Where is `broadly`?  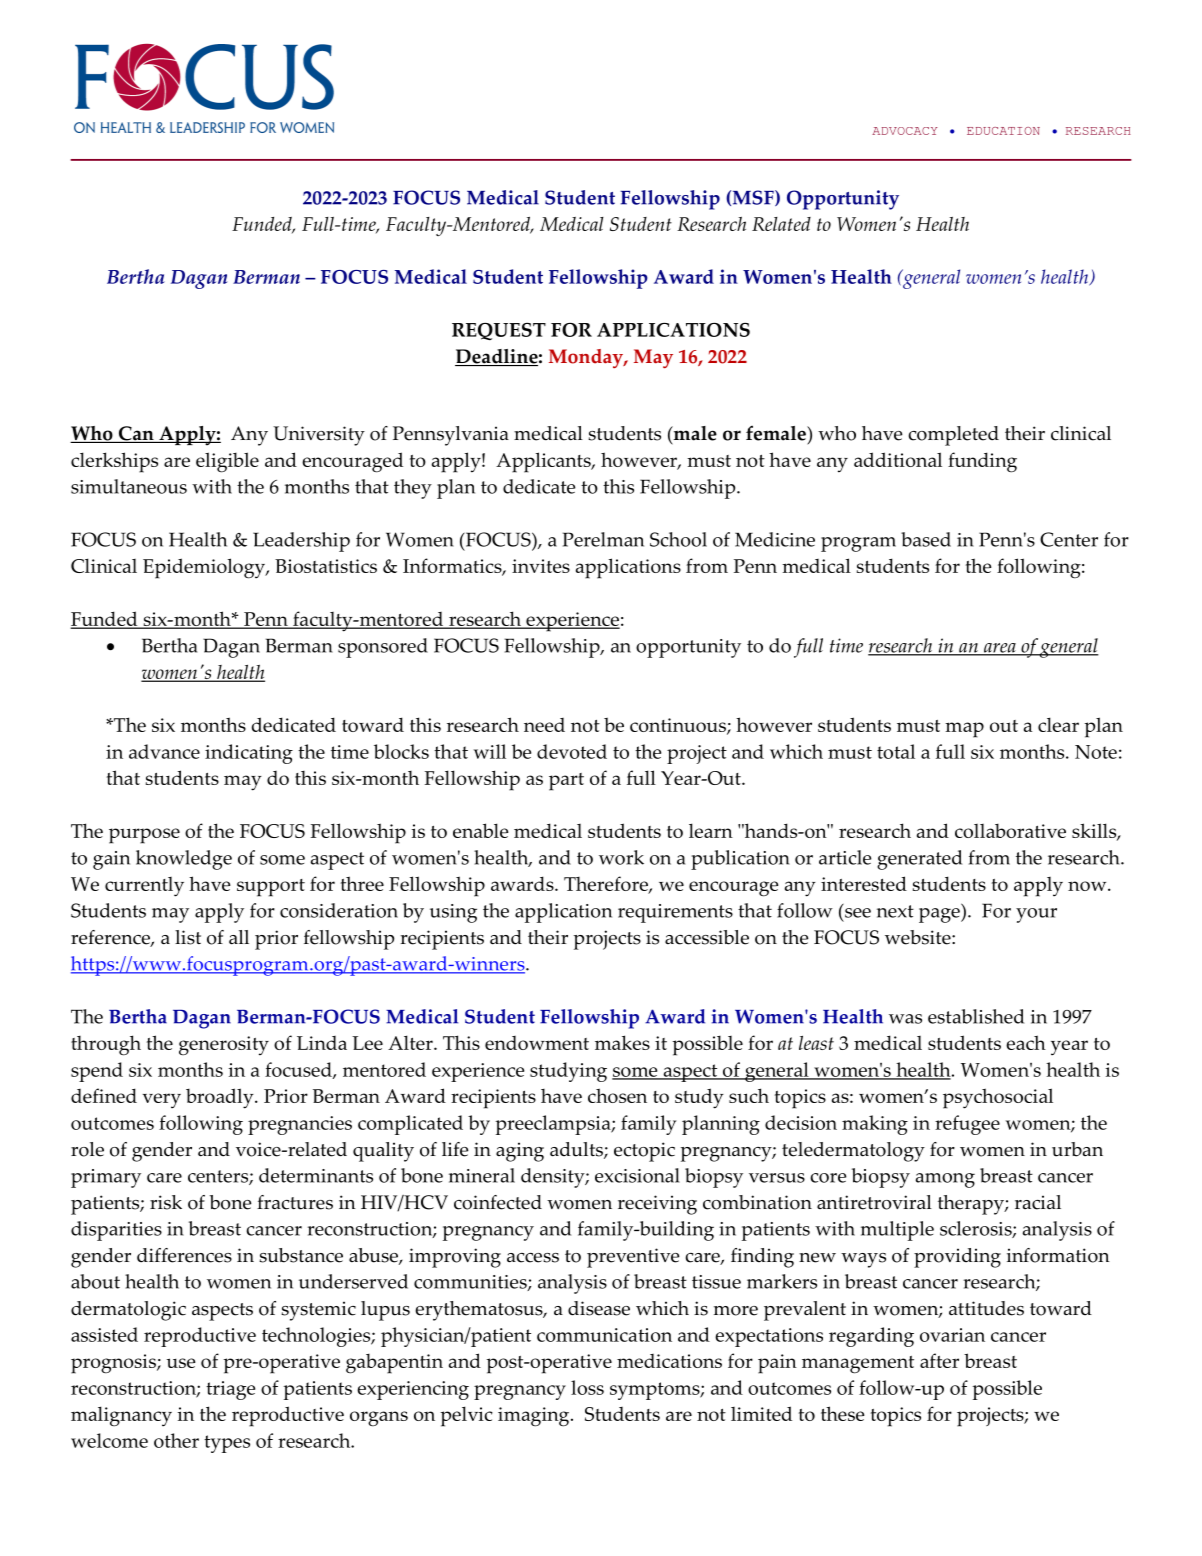 broadly is located at coordinates (221, 1098).
